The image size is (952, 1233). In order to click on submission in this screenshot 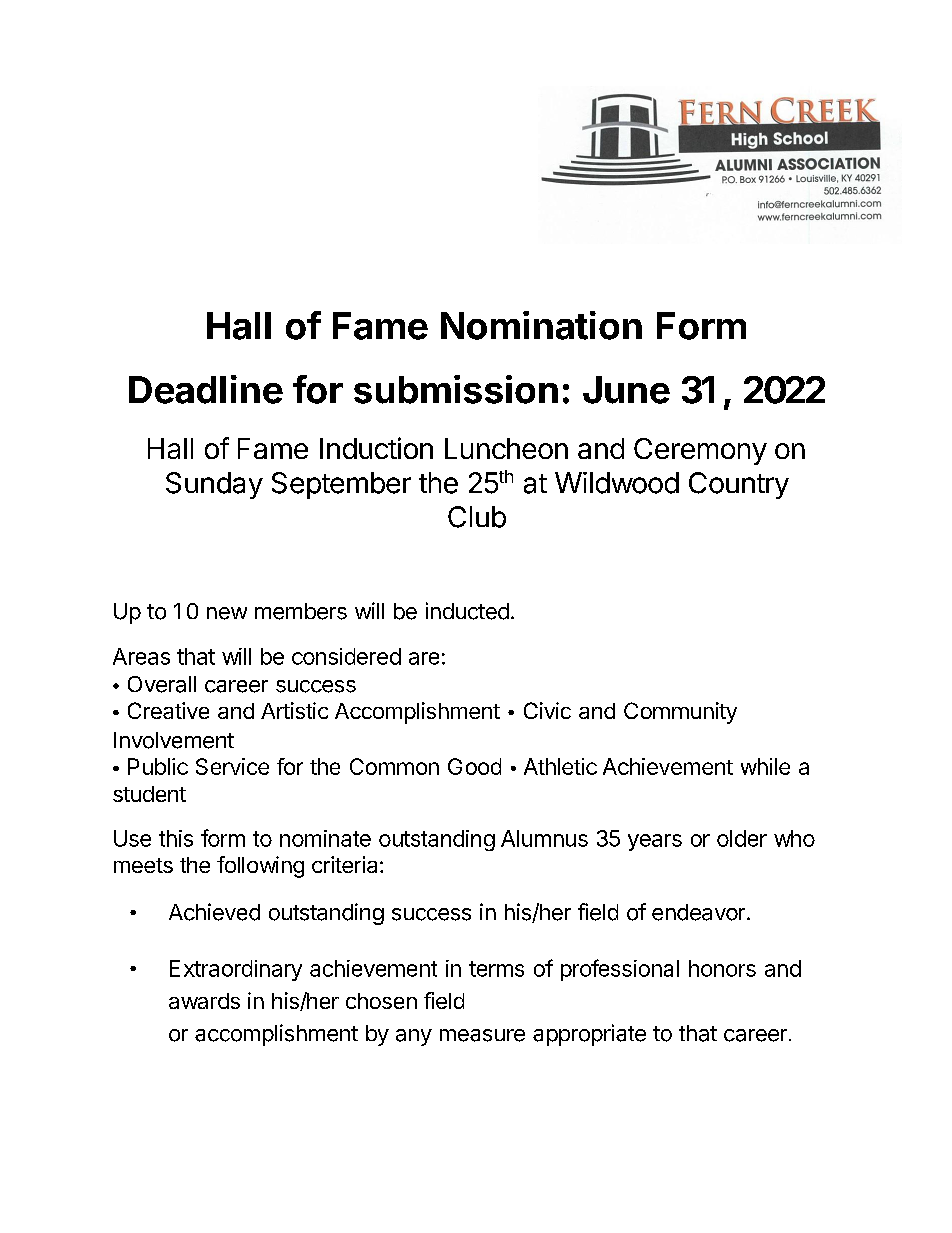, I will do `click(456, 389)`.
